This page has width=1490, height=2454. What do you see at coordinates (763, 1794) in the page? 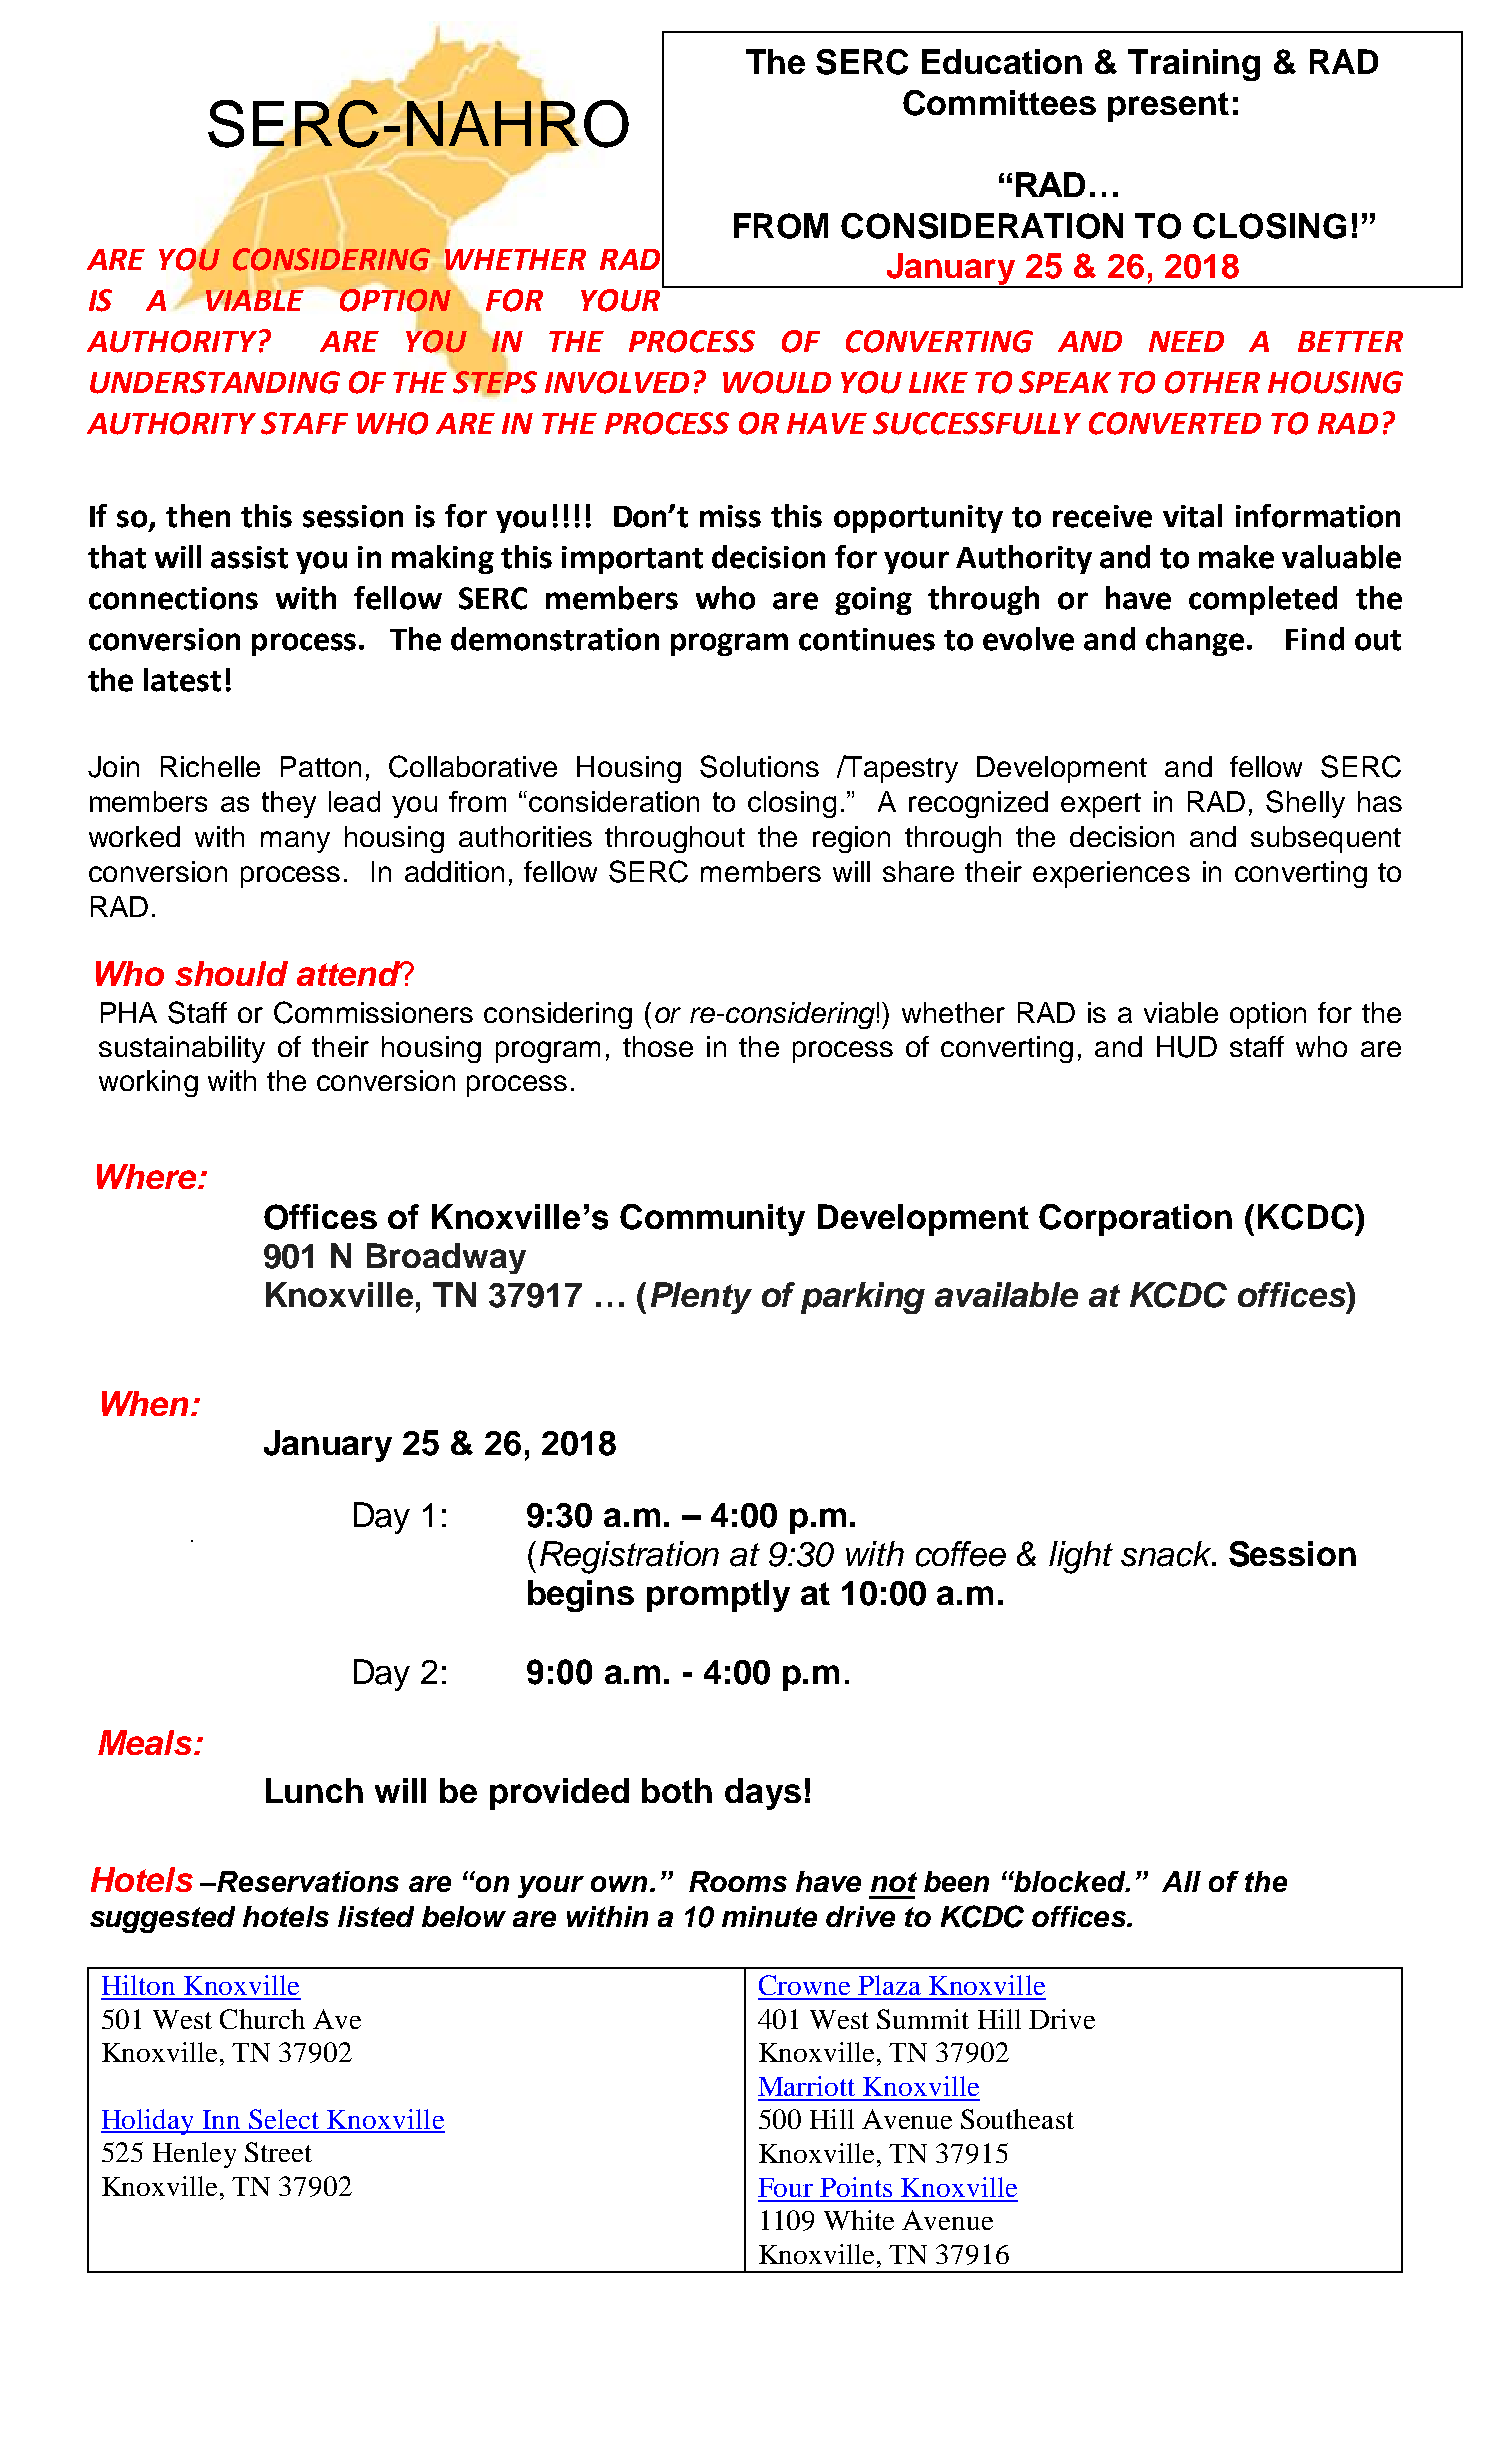
I see `days` at bounding box center [763, 1794].
